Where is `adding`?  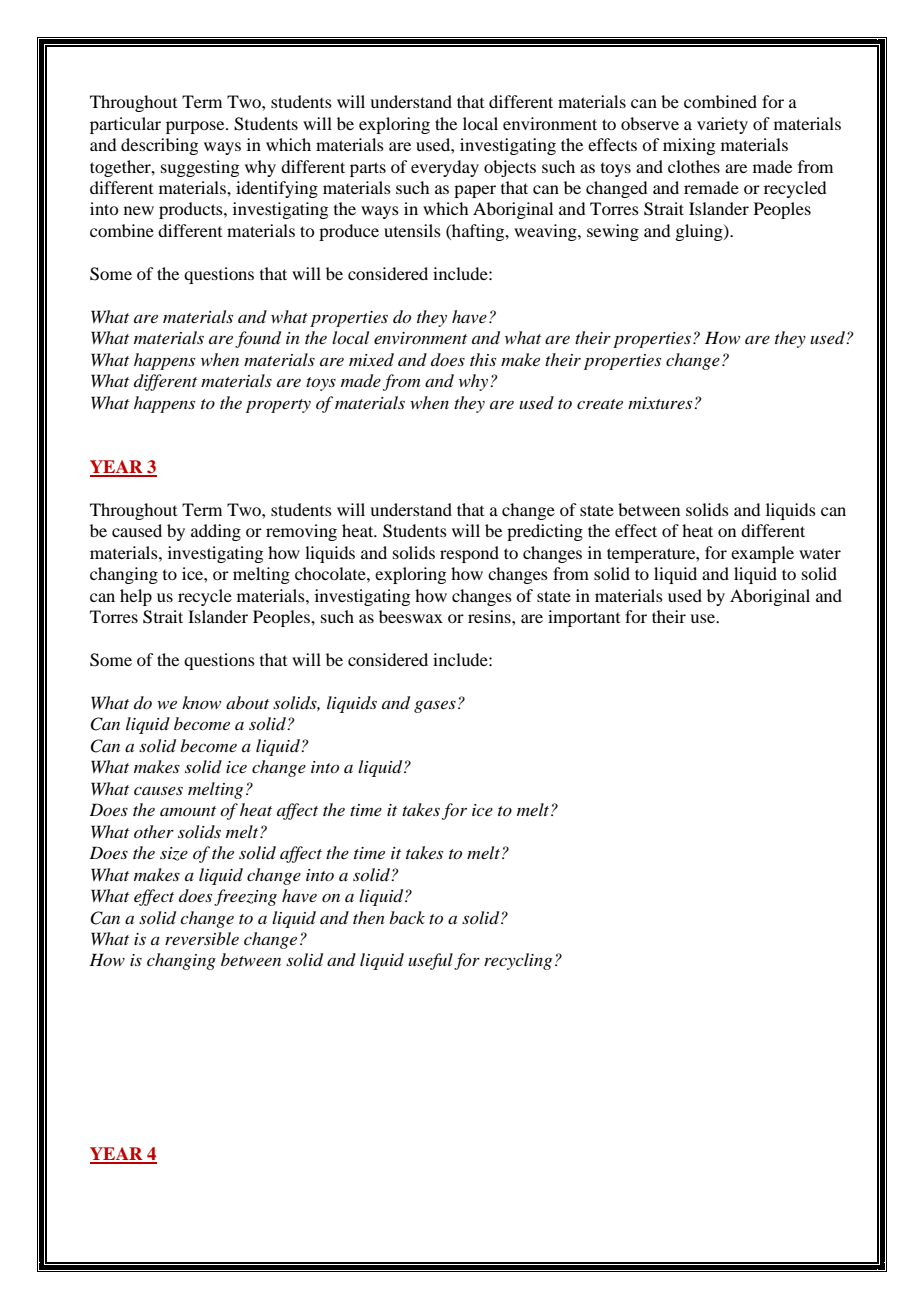
adding is located at coordinates (216, 532).
